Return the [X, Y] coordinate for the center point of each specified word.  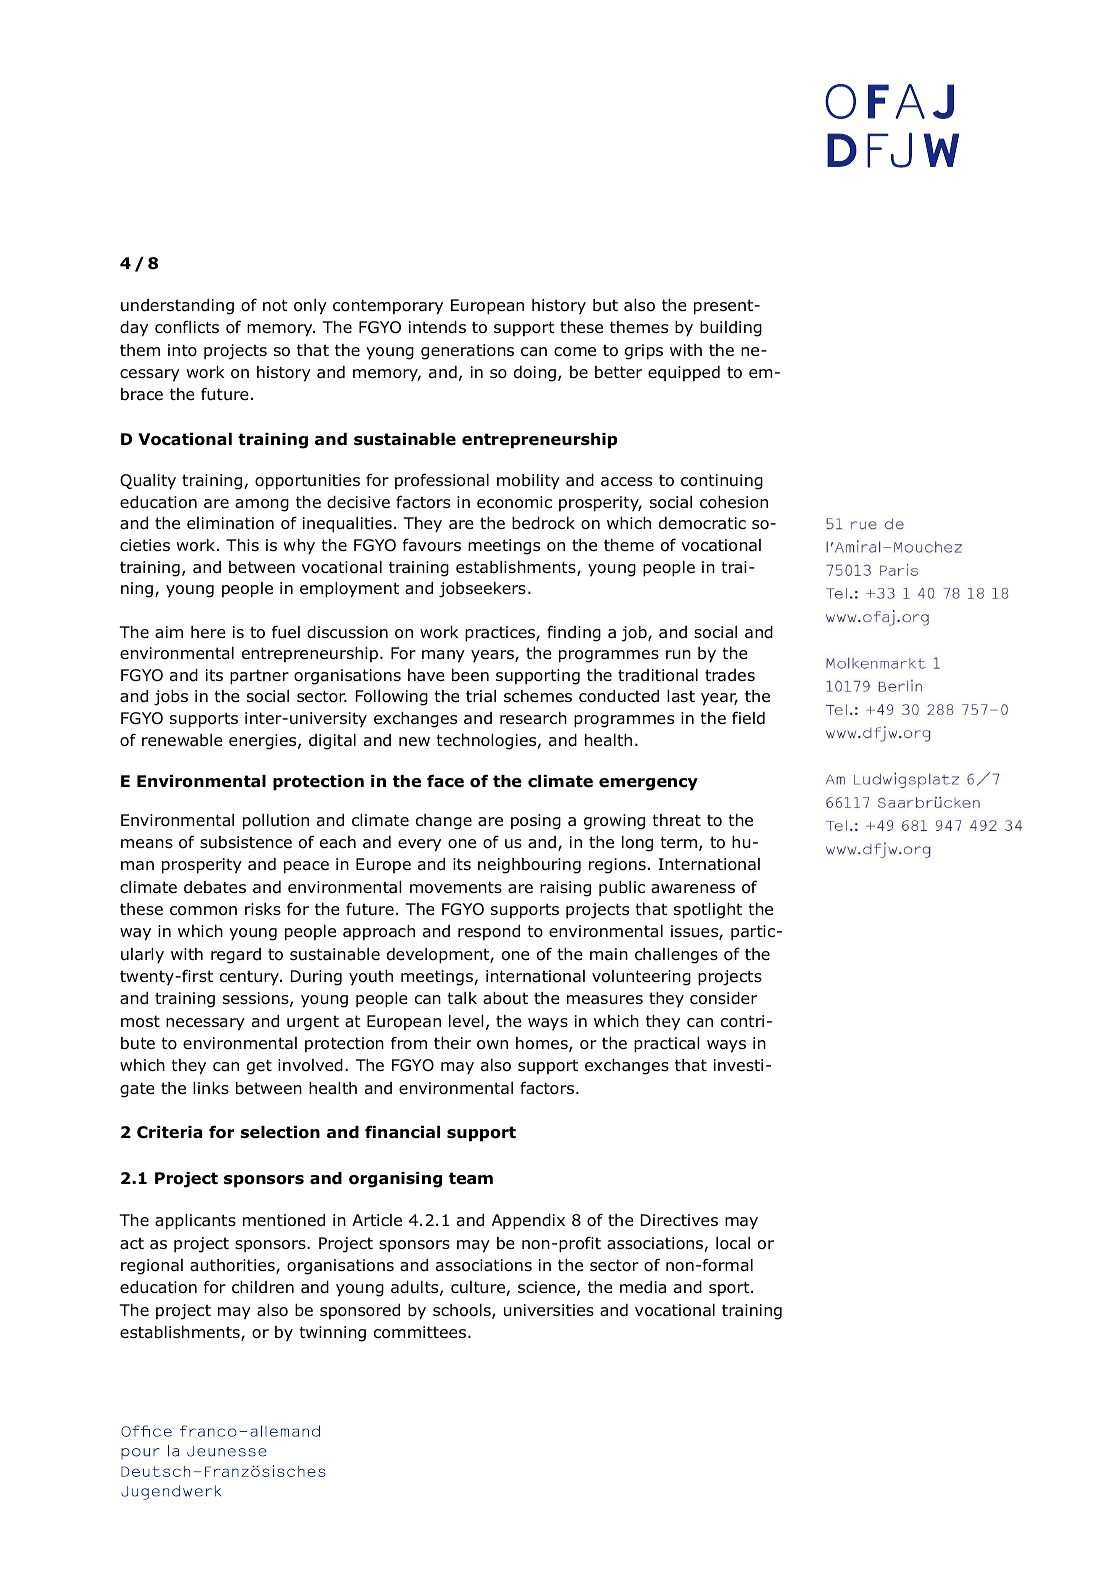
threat [676, 820]
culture [479, 1288]
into [182, 350]
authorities [233, 1266]
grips [644, 352]
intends [437, 327]
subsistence [246, 842]
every [419, 845]
